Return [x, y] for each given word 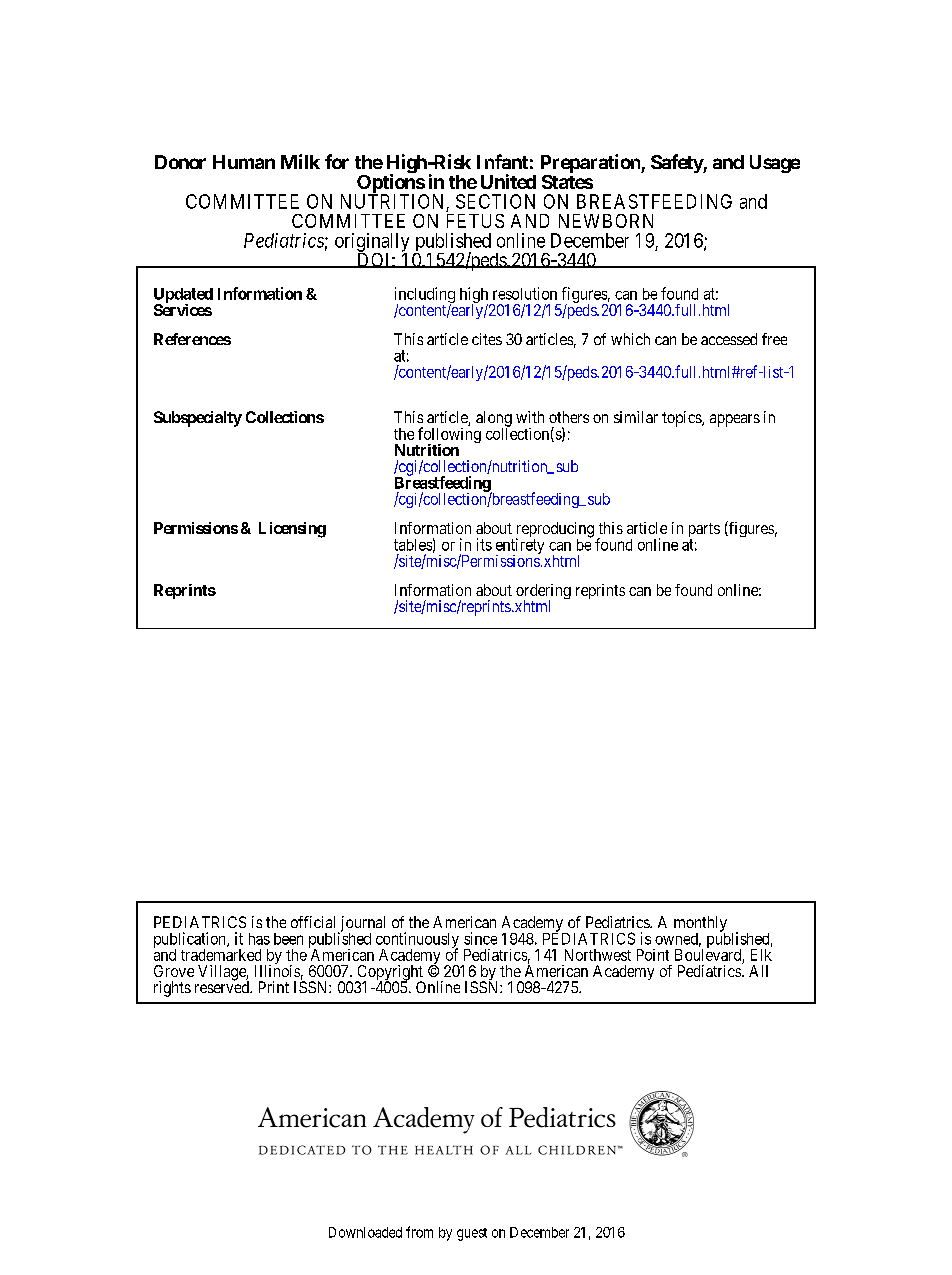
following [448, 436]
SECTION [495, 201]
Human [244, 162]
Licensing [292, 530]
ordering [543, 593]
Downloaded [365, 1232]
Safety [677, 163]
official [313, 922]
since [480, 938]
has [259, 939]
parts [704, 531]
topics [682, 419]
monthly [700, 925]
